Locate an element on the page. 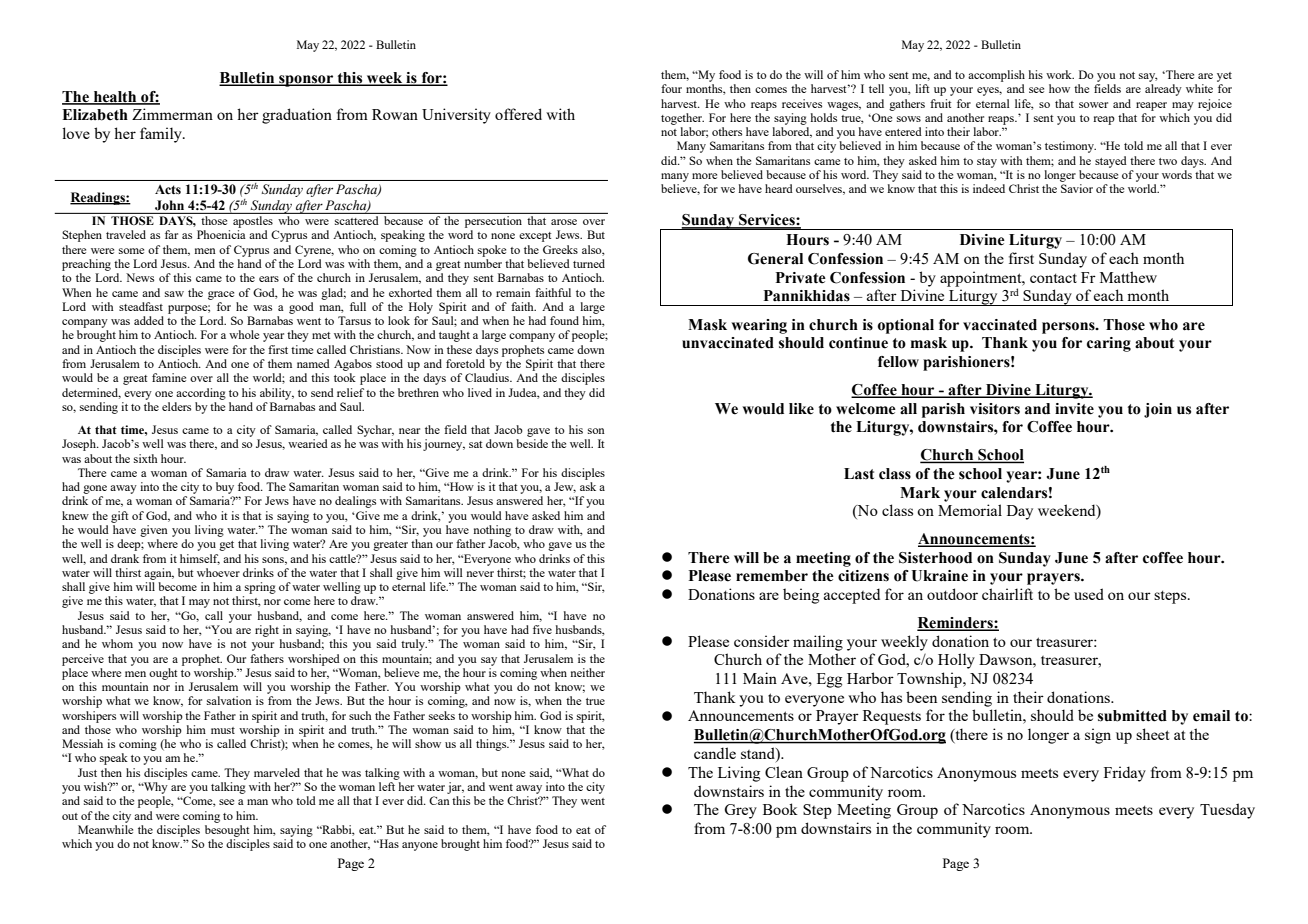 This image has height=924, width=1308. beside is located at coordinates (532, 443).
